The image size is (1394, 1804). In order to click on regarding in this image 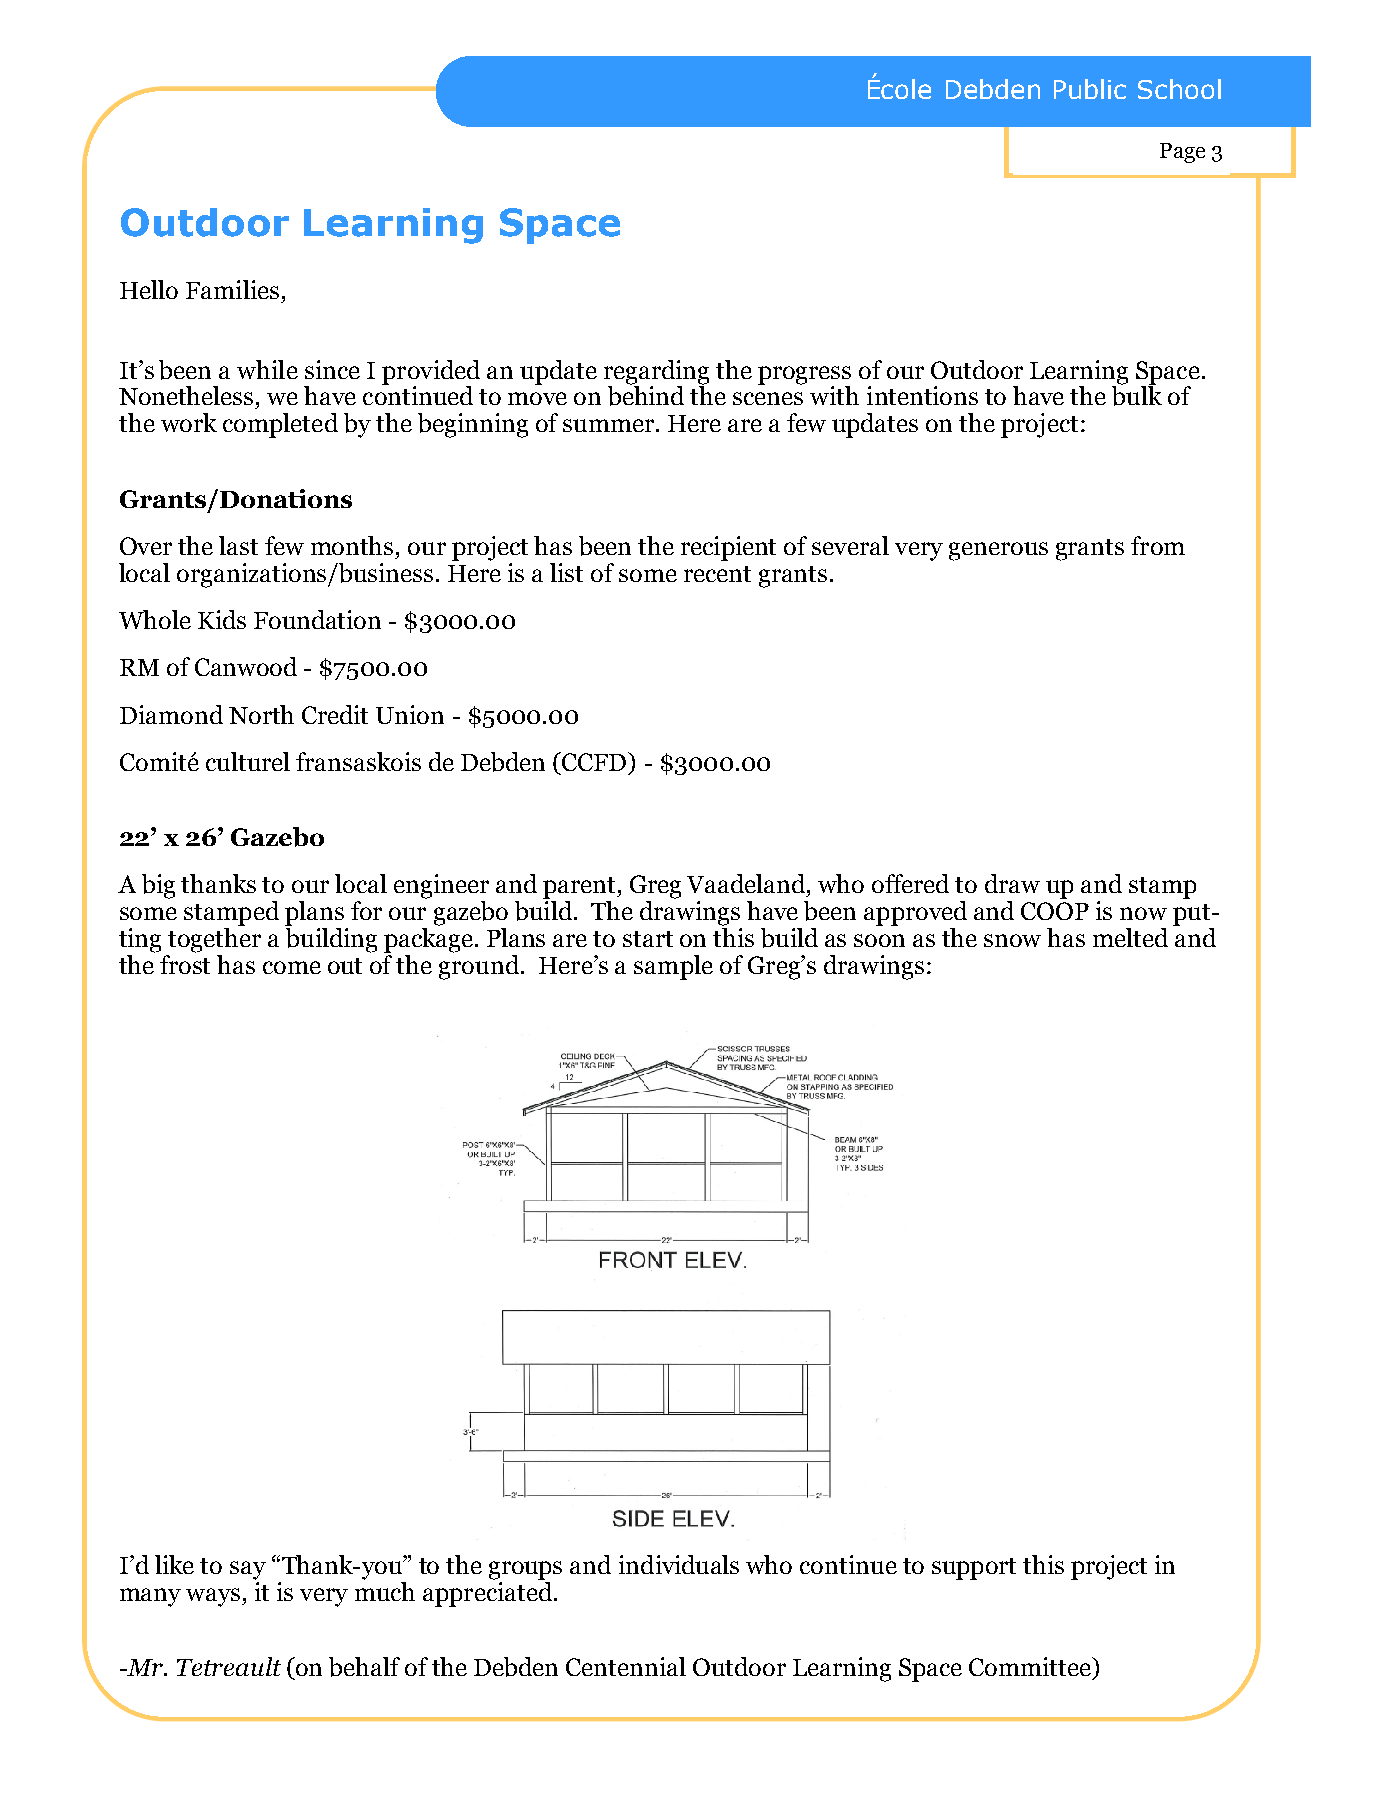, I will do `click(656, 373)`.
